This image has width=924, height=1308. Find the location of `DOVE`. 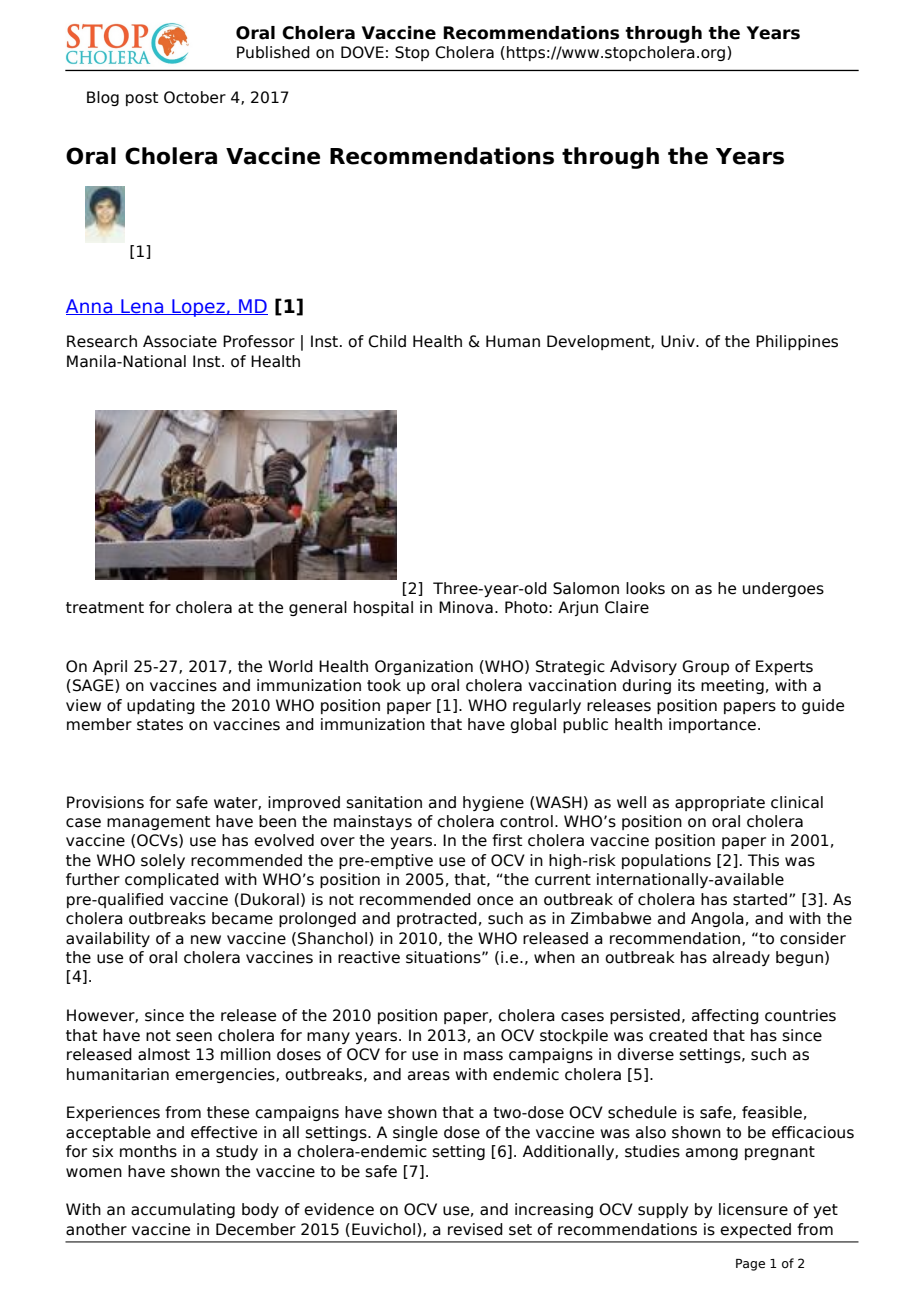

DOVE is located at coordinates (362, 52).
